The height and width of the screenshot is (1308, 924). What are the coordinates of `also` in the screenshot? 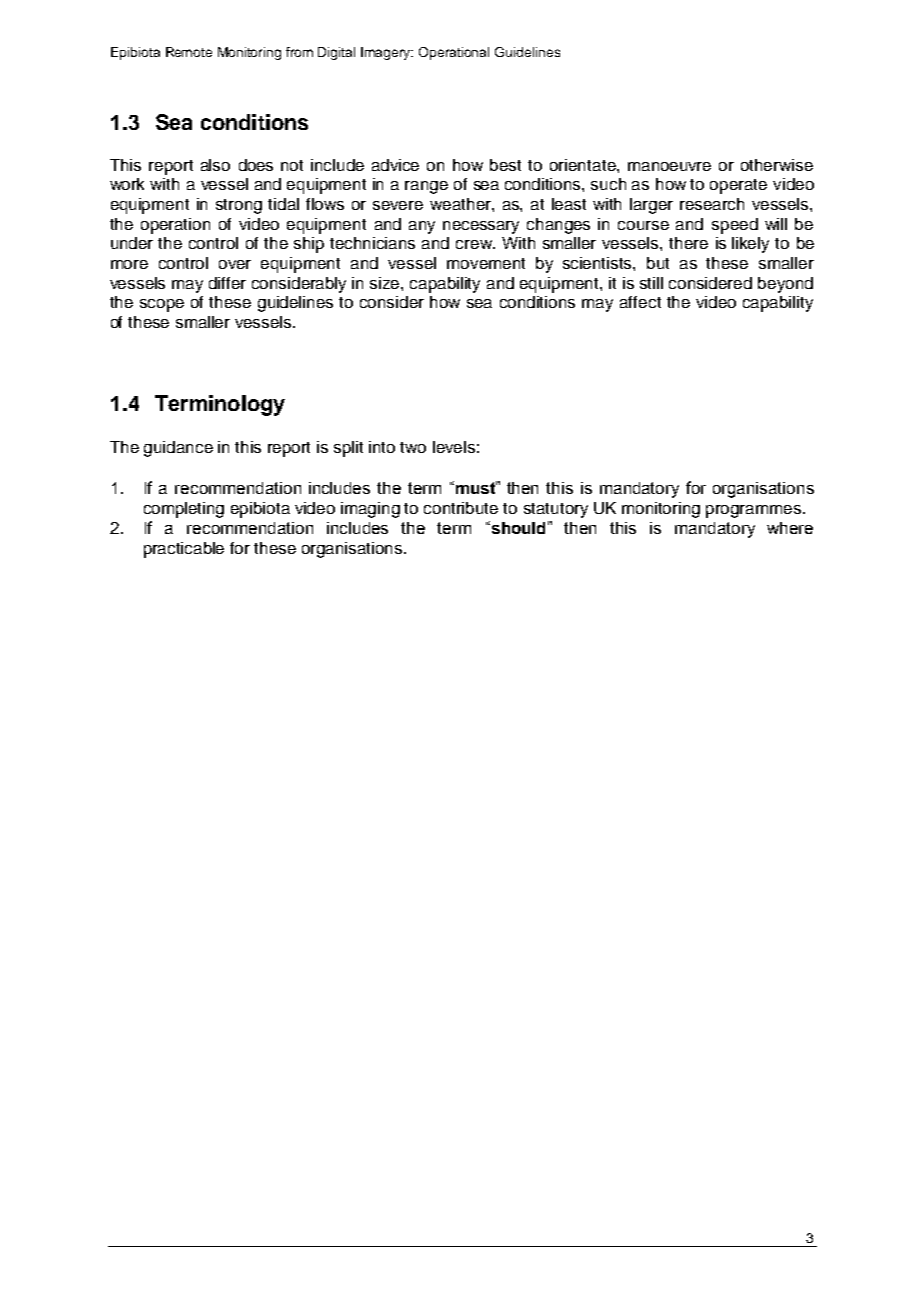 It's located at (215, 165).
